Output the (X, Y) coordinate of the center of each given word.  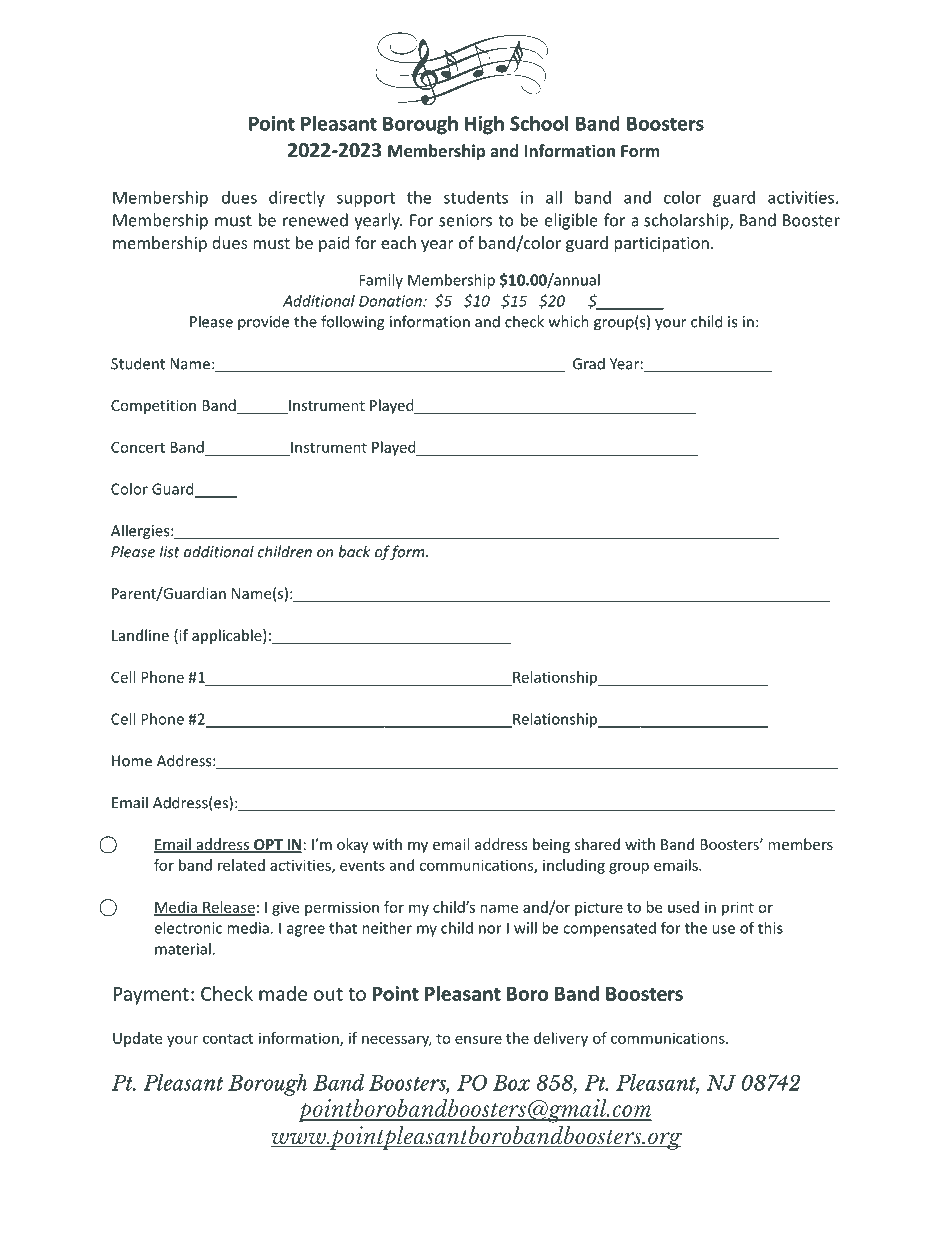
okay (352, 845)
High (484, 125)
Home (132, 761)
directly (297, 199)
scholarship (687, 221)
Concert (138, 447)
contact (228, 1038)
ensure (478, 1039)
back (354, 551)
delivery (561, 1039)
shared (597, 844)
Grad (589, 363)
